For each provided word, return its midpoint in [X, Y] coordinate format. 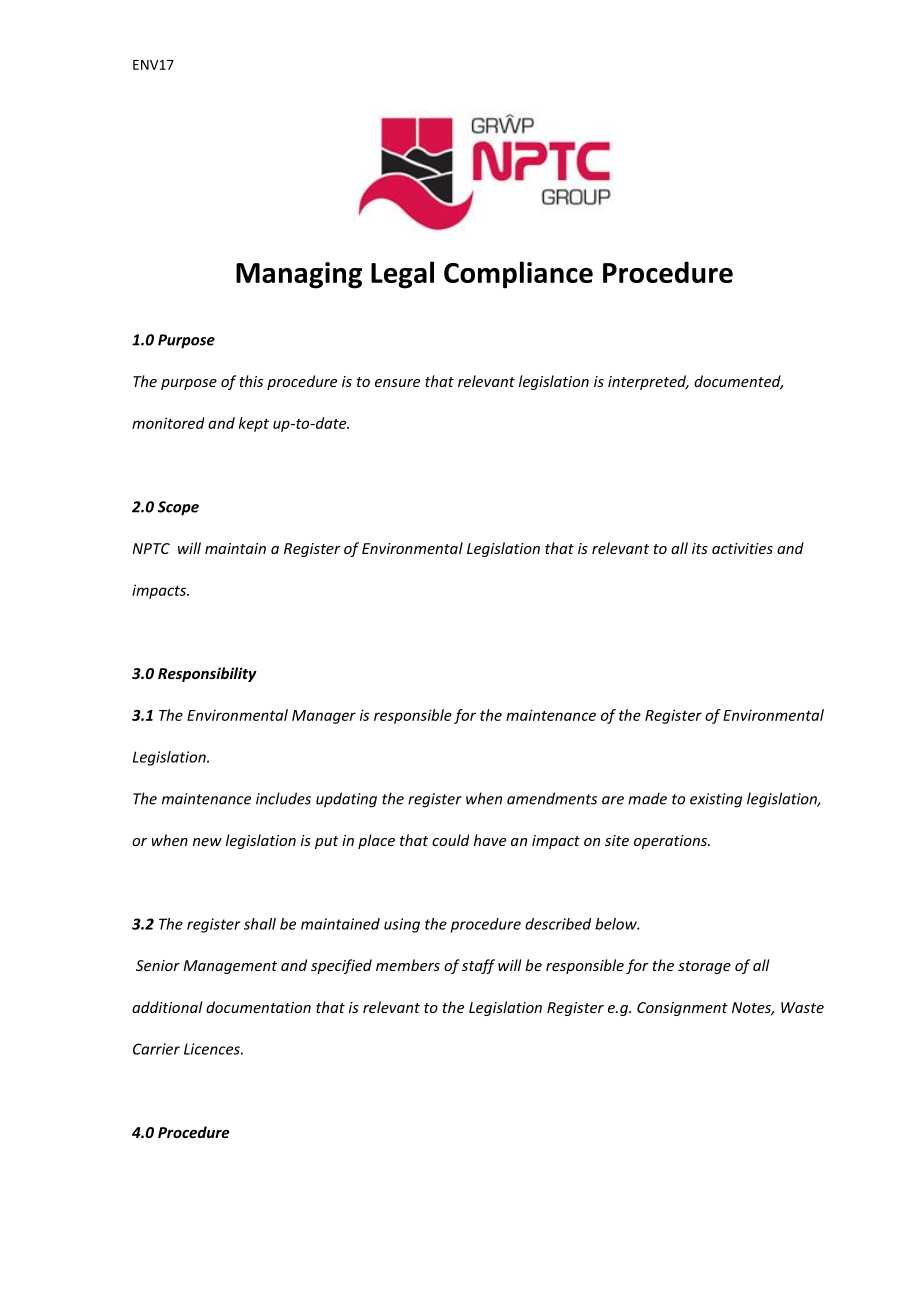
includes [283, 798]
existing [716, 800]
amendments [552, 798]
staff [478, 966]
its [700, 548]
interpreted [648, 382]
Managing [299, 275]
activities [742, 548]
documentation [258, 1007]
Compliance [518, 275]
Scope [178, 508]
